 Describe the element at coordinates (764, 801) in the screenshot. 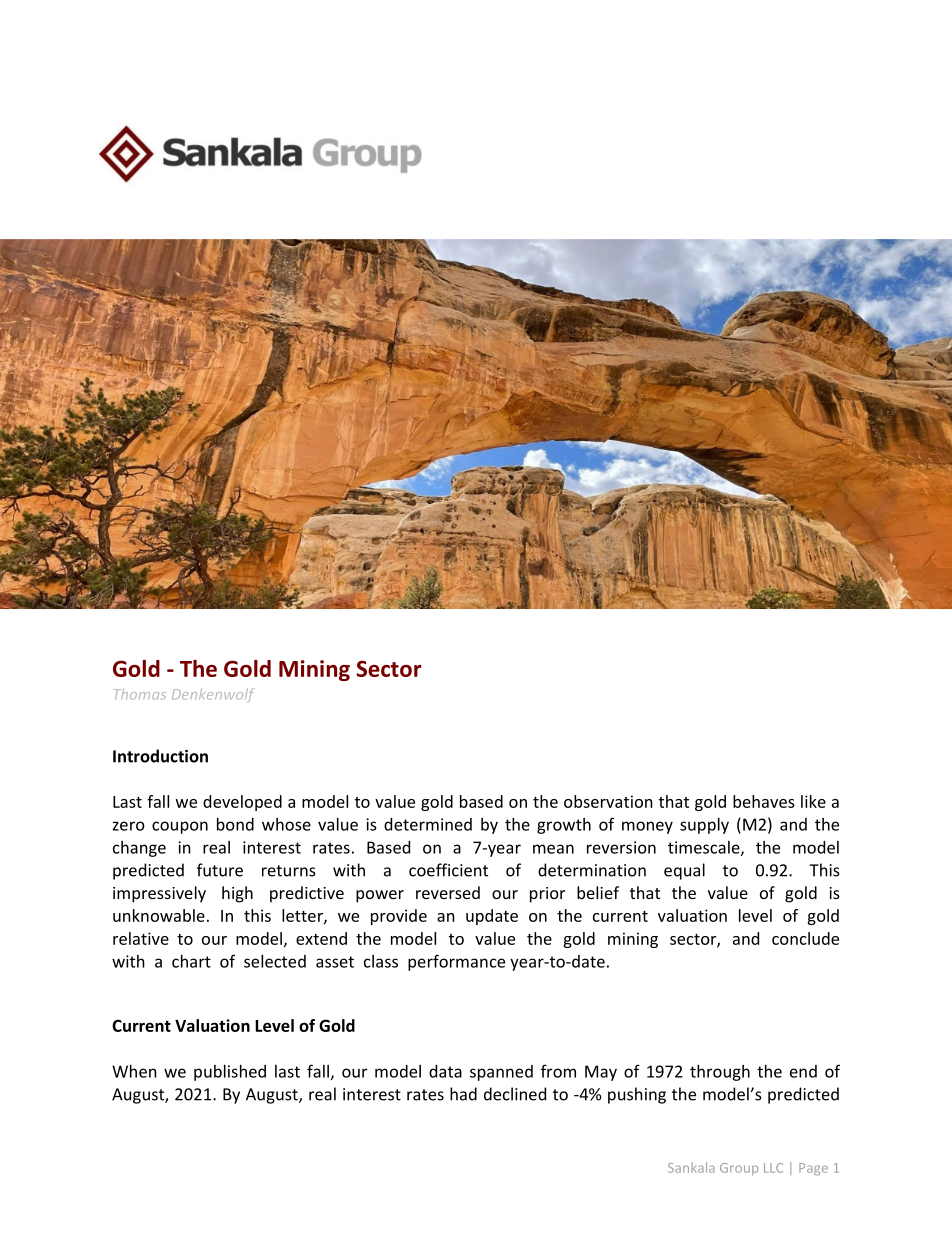

I see `behaves` at that location.
